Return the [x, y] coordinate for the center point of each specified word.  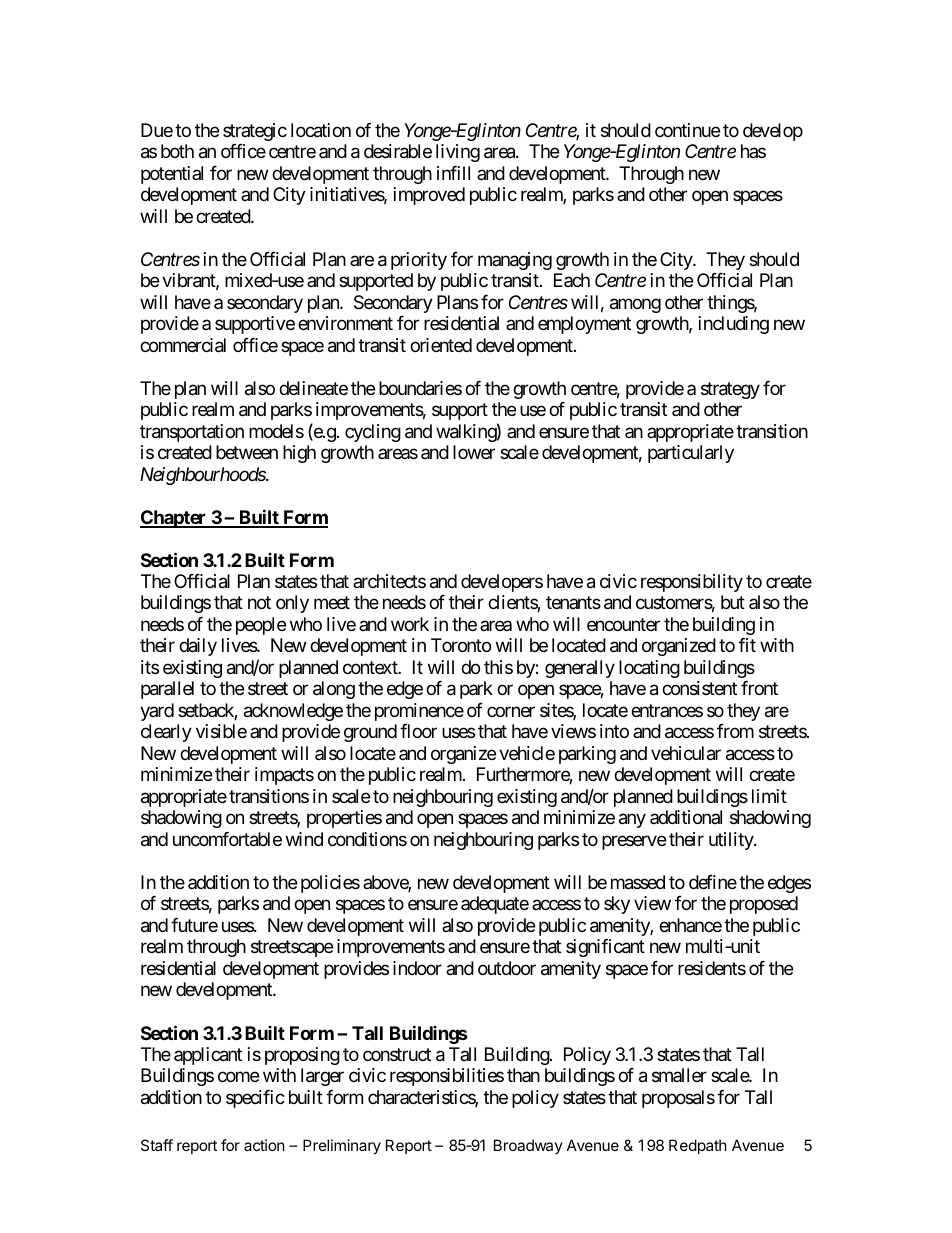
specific [255, 1099]
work [410, 624]
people [261, 626]
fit [747, 645]
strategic [255, 132]
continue [687, 130]
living [458, 153]
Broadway [528, 1146]
